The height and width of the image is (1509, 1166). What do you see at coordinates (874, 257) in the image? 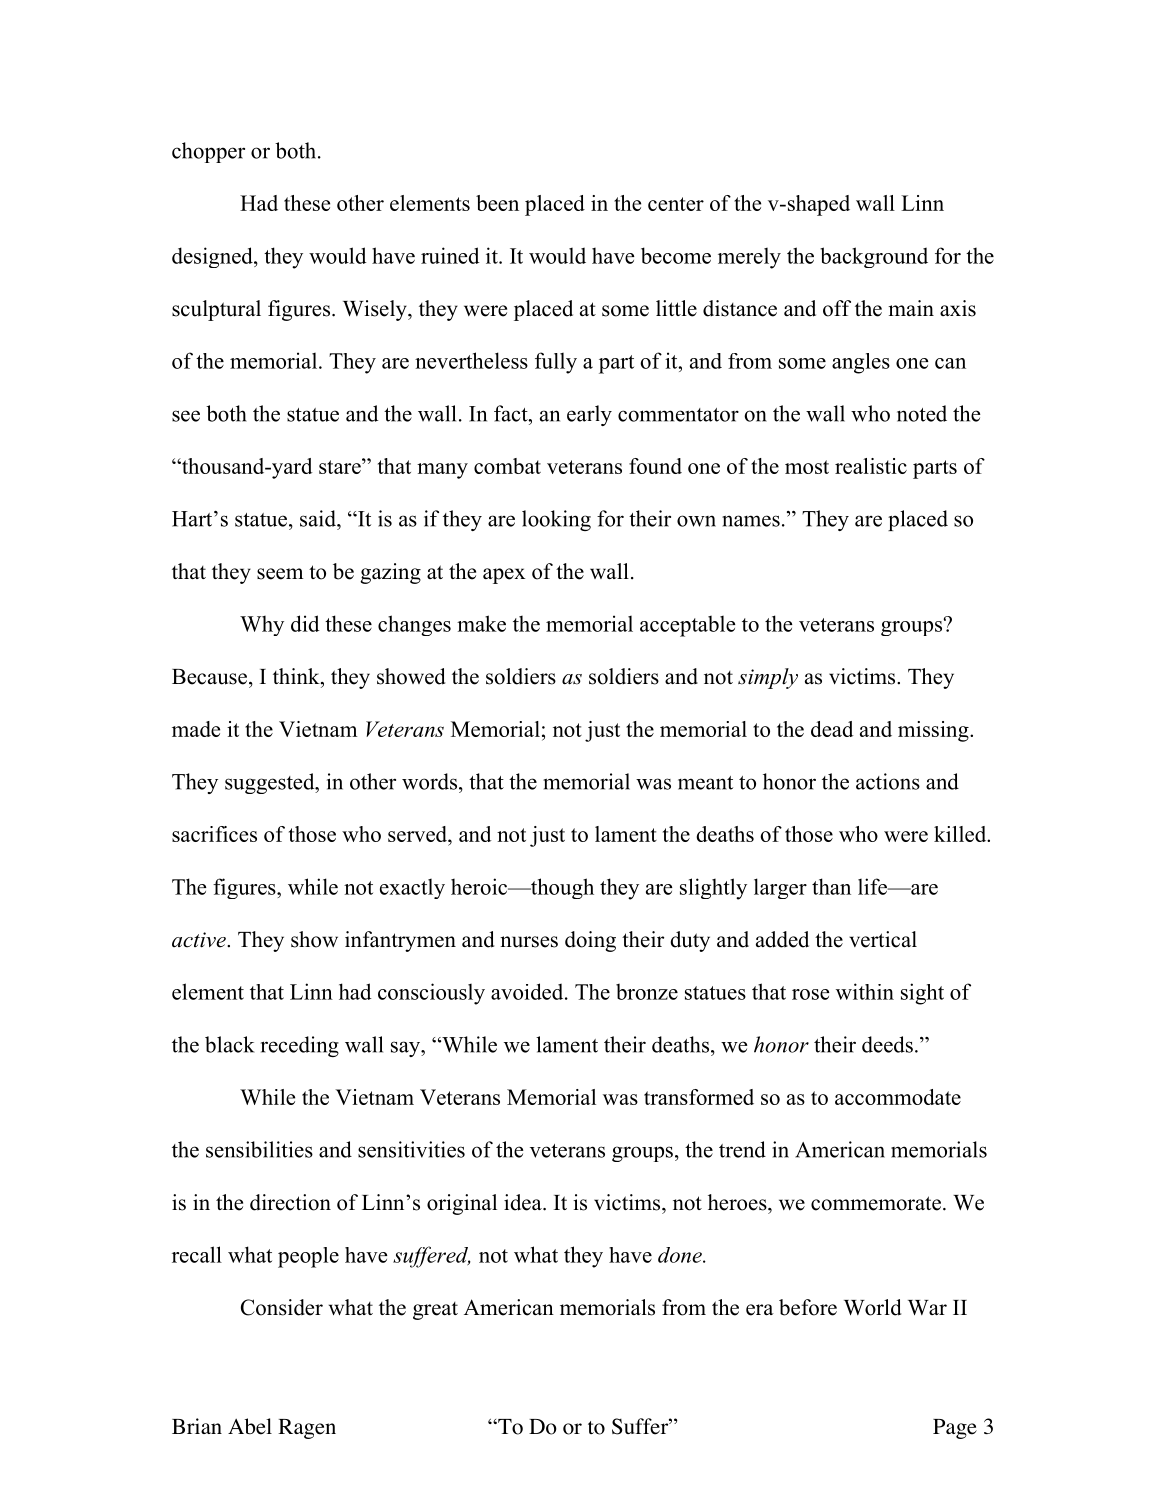
I see `background` at bounding box center [874, 257].
